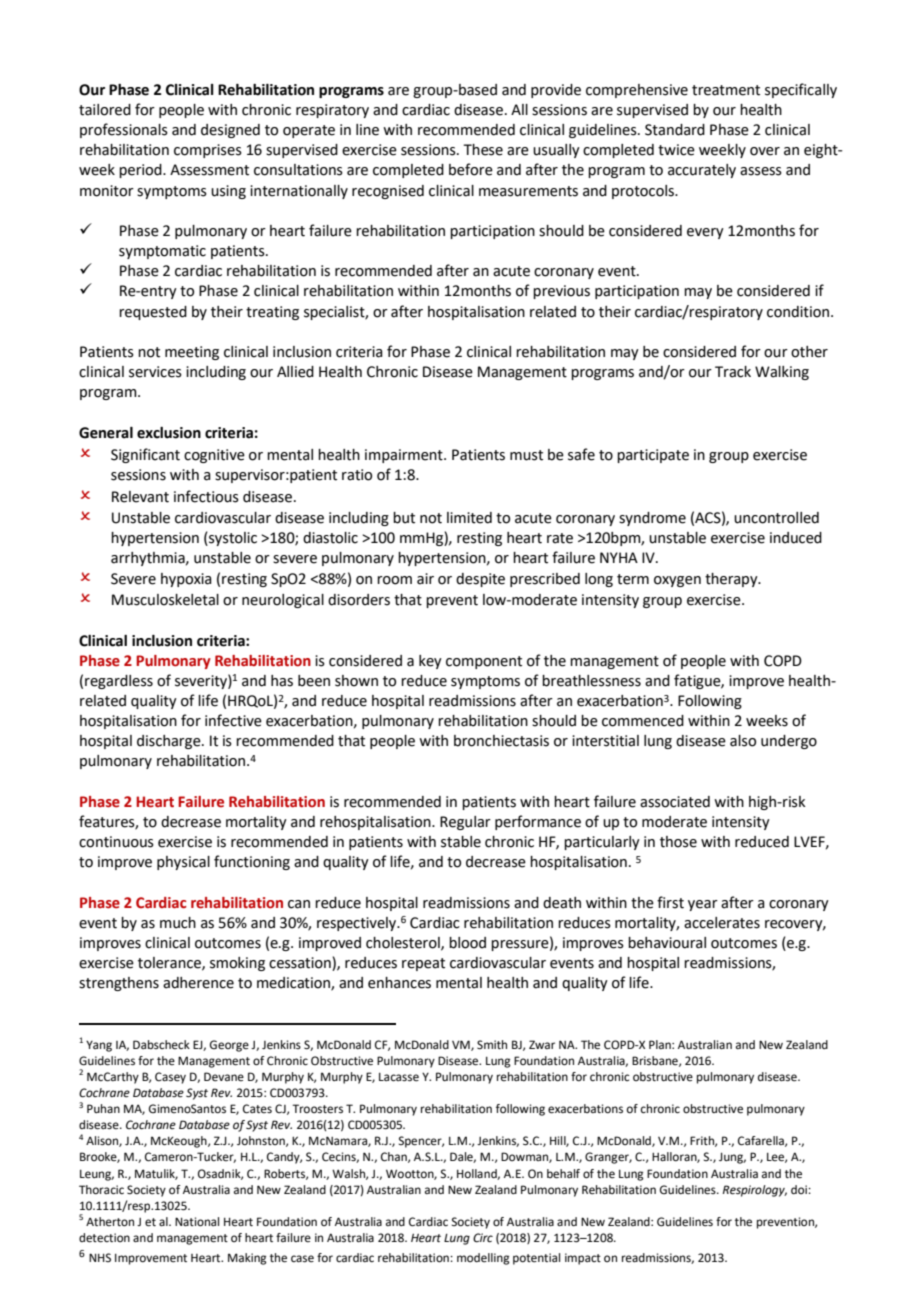  I want to click on impact, so click(583, 1259).
